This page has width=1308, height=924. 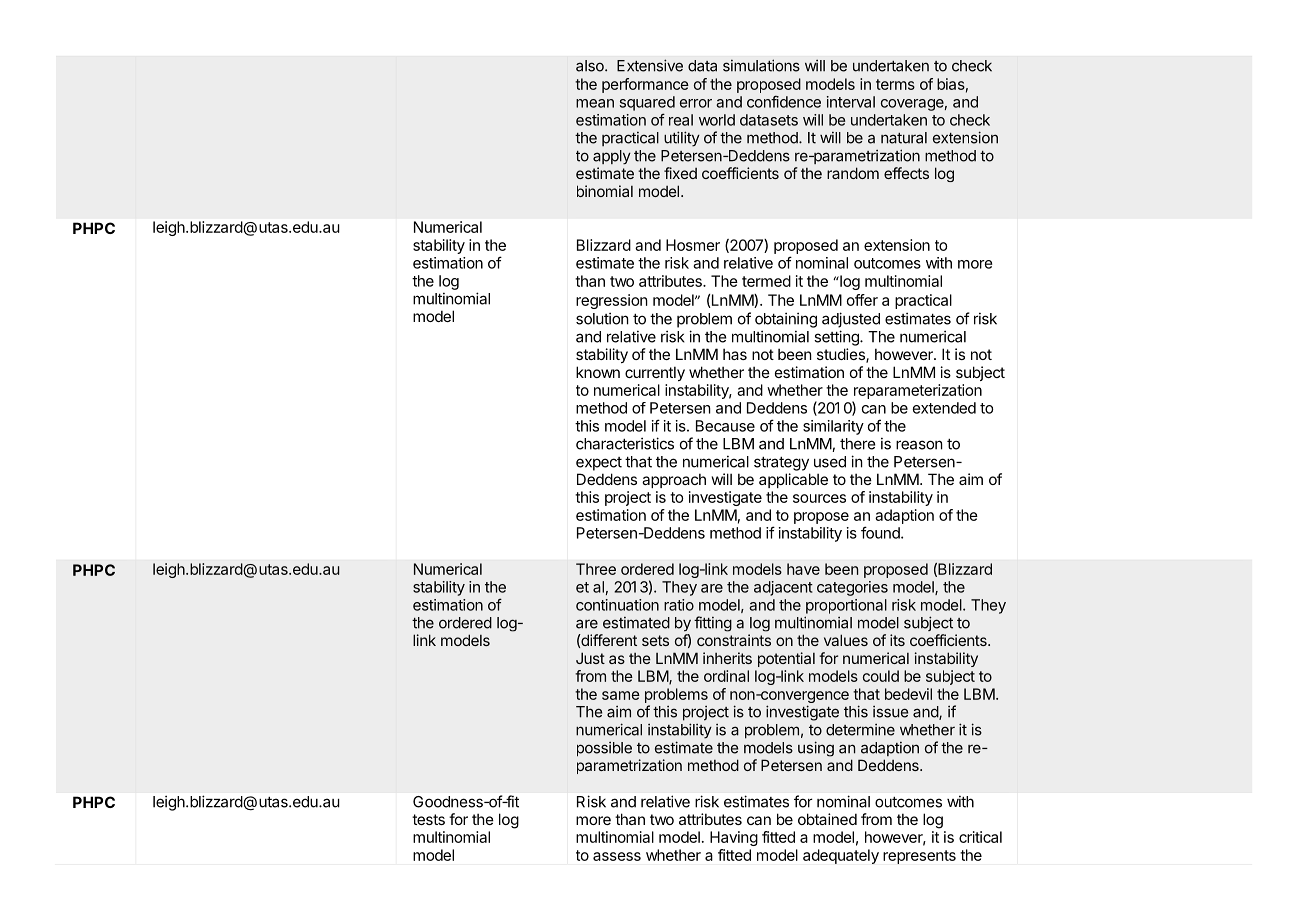 I want to click on solution, so click(x=602, y=318).
